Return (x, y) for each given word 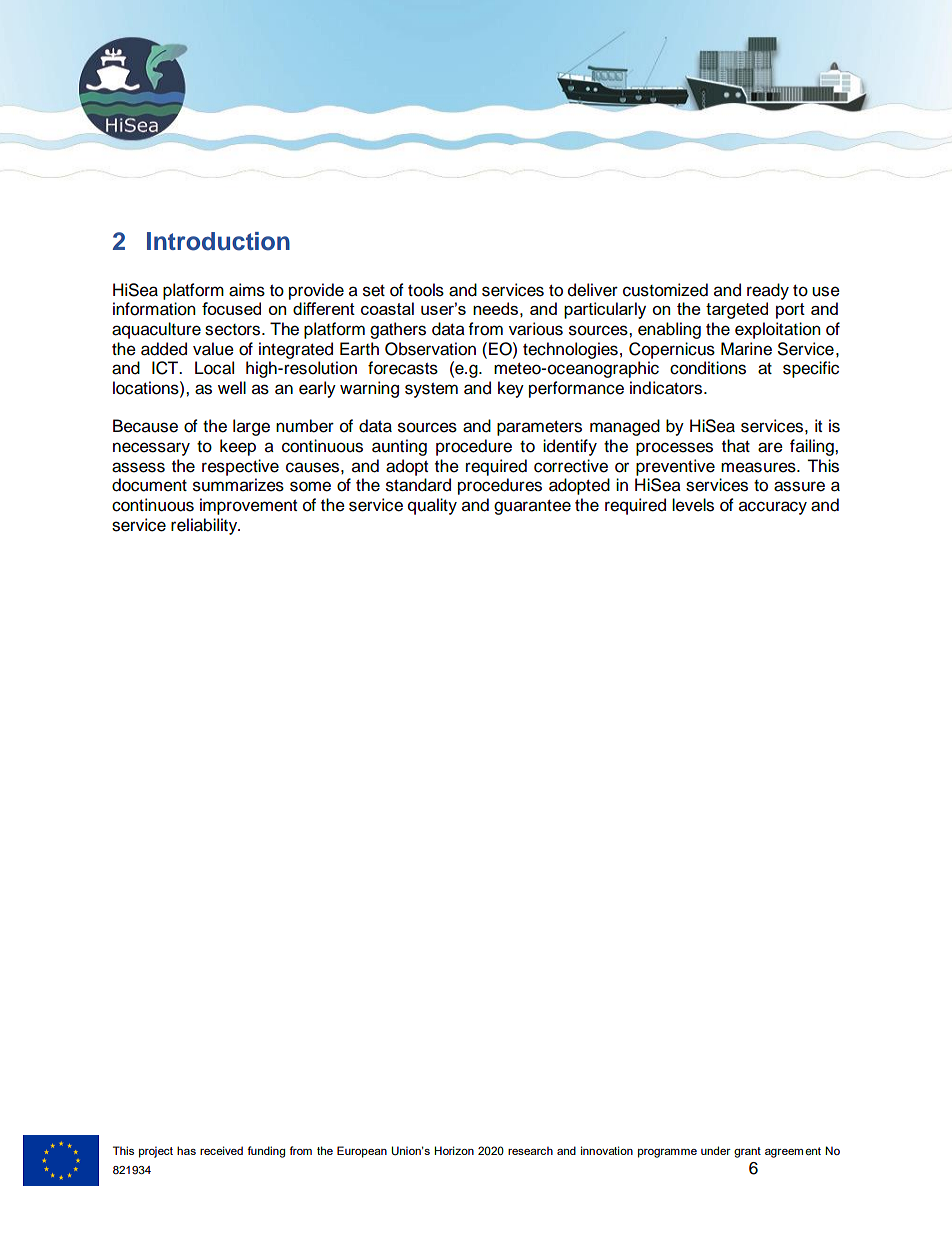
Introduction (218, 241)
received (221, 1150)
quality (432, 506)
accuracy (773, 508)
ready (768, 291)
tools (426, 290)
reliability (205, 526)
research (530, 1150)
